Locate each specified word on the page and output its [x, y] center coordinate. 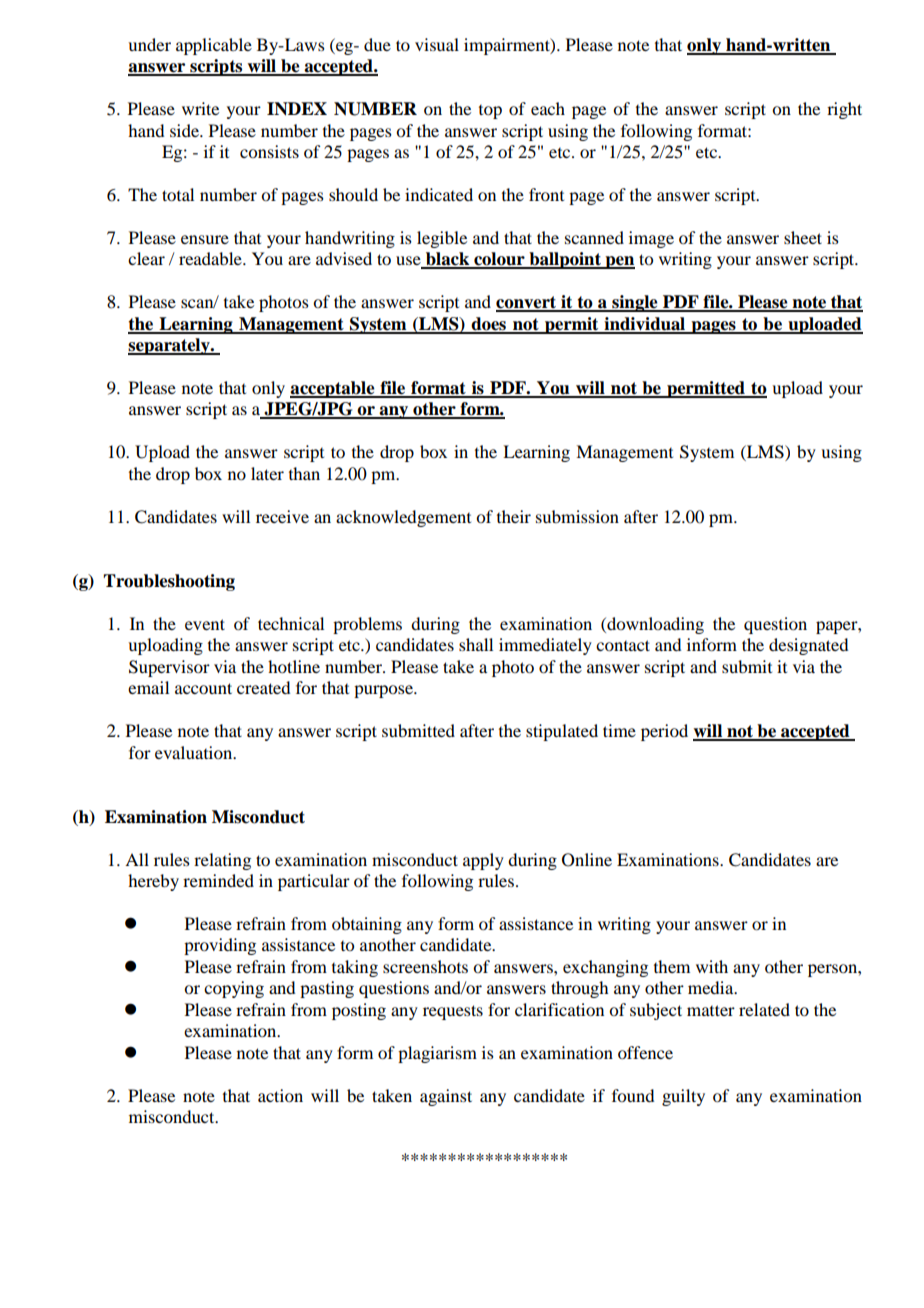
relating [222, 861]
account [203, 688]
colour [499, 260]
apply [483, 861]
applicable [214, 46]
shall [476, 644]
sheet [803, 237]
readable [211, 258]
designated [808, 646]
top [490, 112]
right [844, 110]
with [712, 966]
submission [577, 516]
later [267, 473]
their [514, 516]
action [280, 1095]
